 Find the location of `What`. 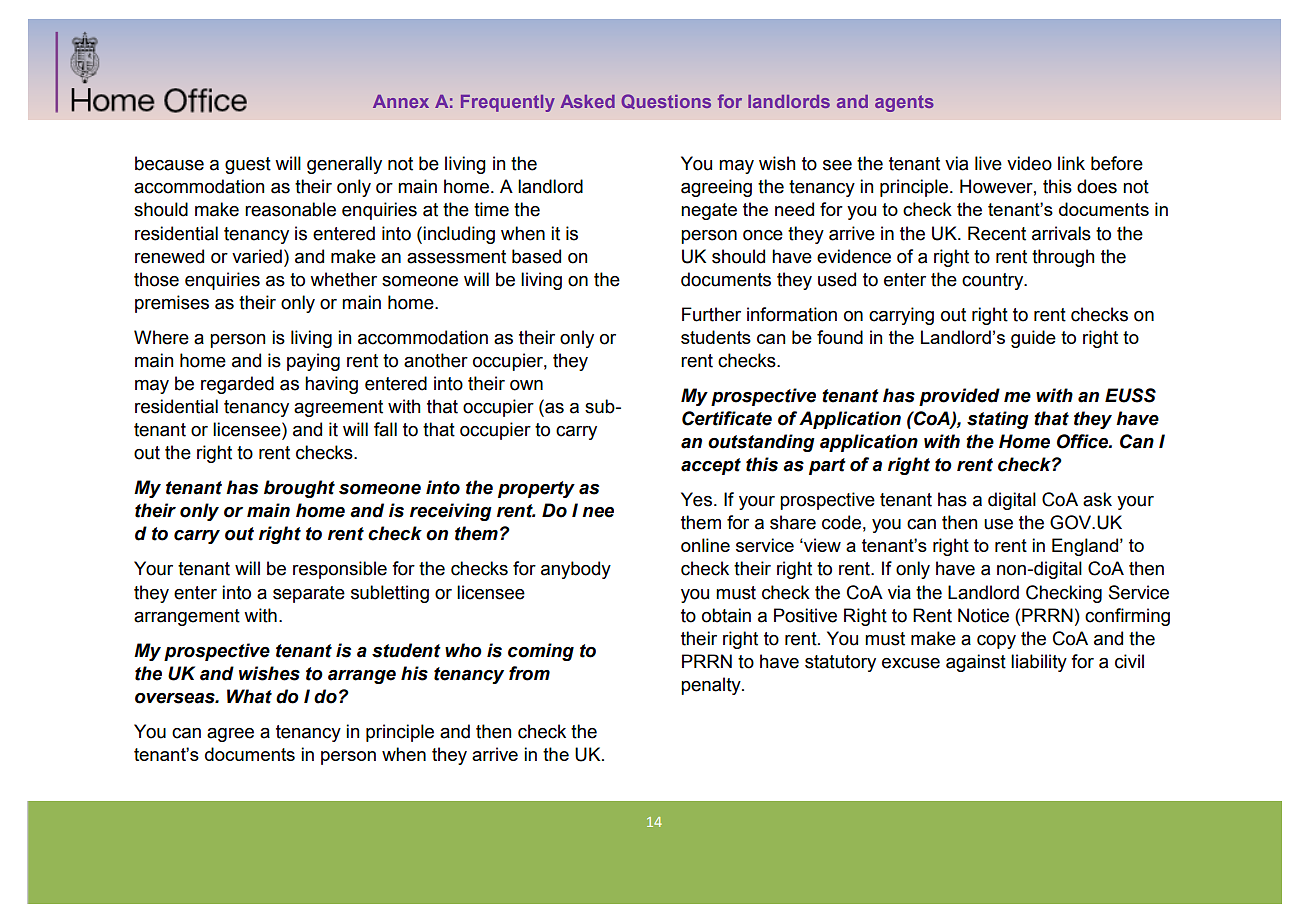

What is located at coordinates (249, 696).
